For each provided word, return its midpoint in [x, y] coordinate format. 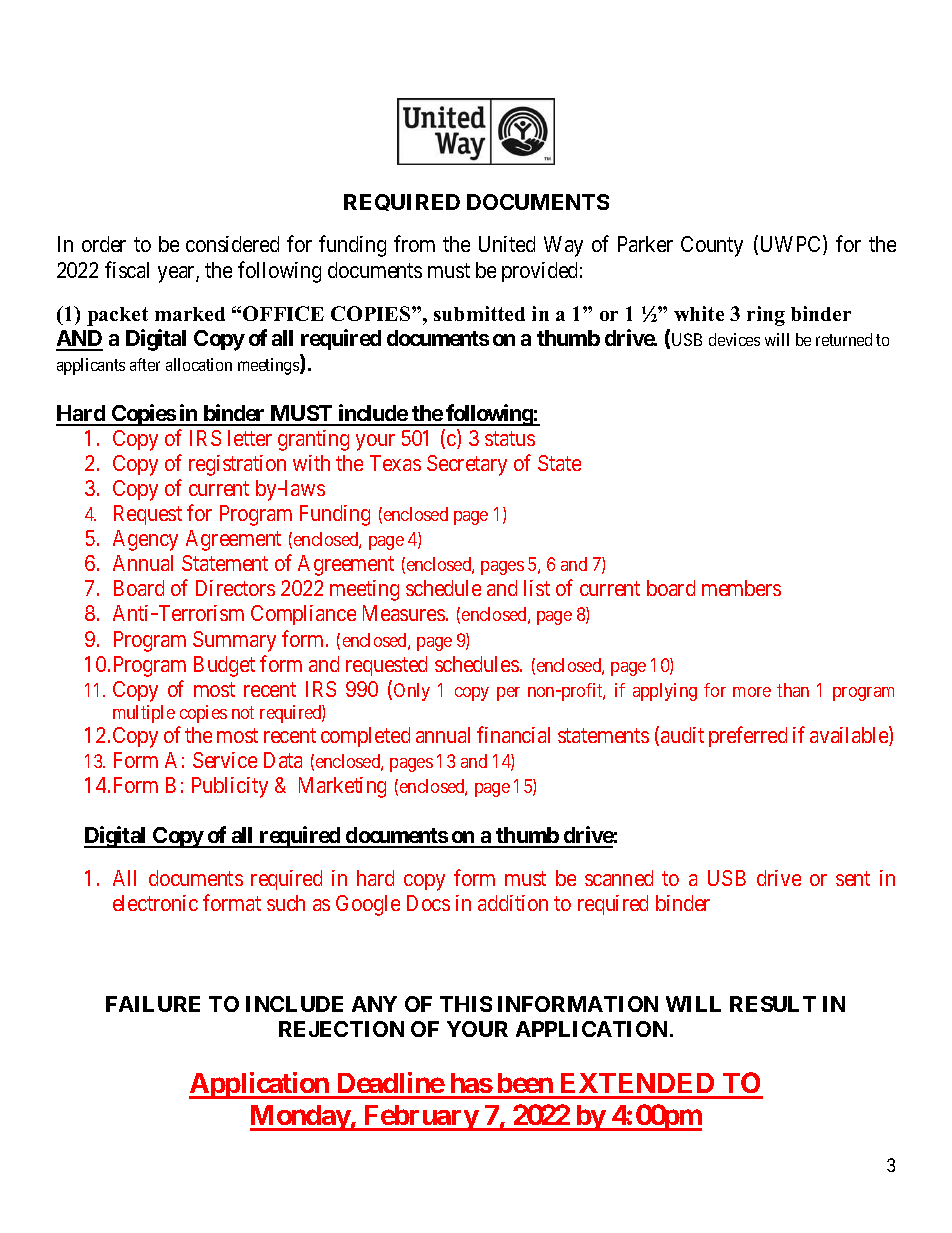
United [507, 244]
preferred [748, 736]
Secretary [467, 465]
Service [225, 760]
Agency [145, 540]
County [712, 246]
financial [513, 734]
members [741, 588]
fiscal [127, 269]
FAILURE [153, 1004]
